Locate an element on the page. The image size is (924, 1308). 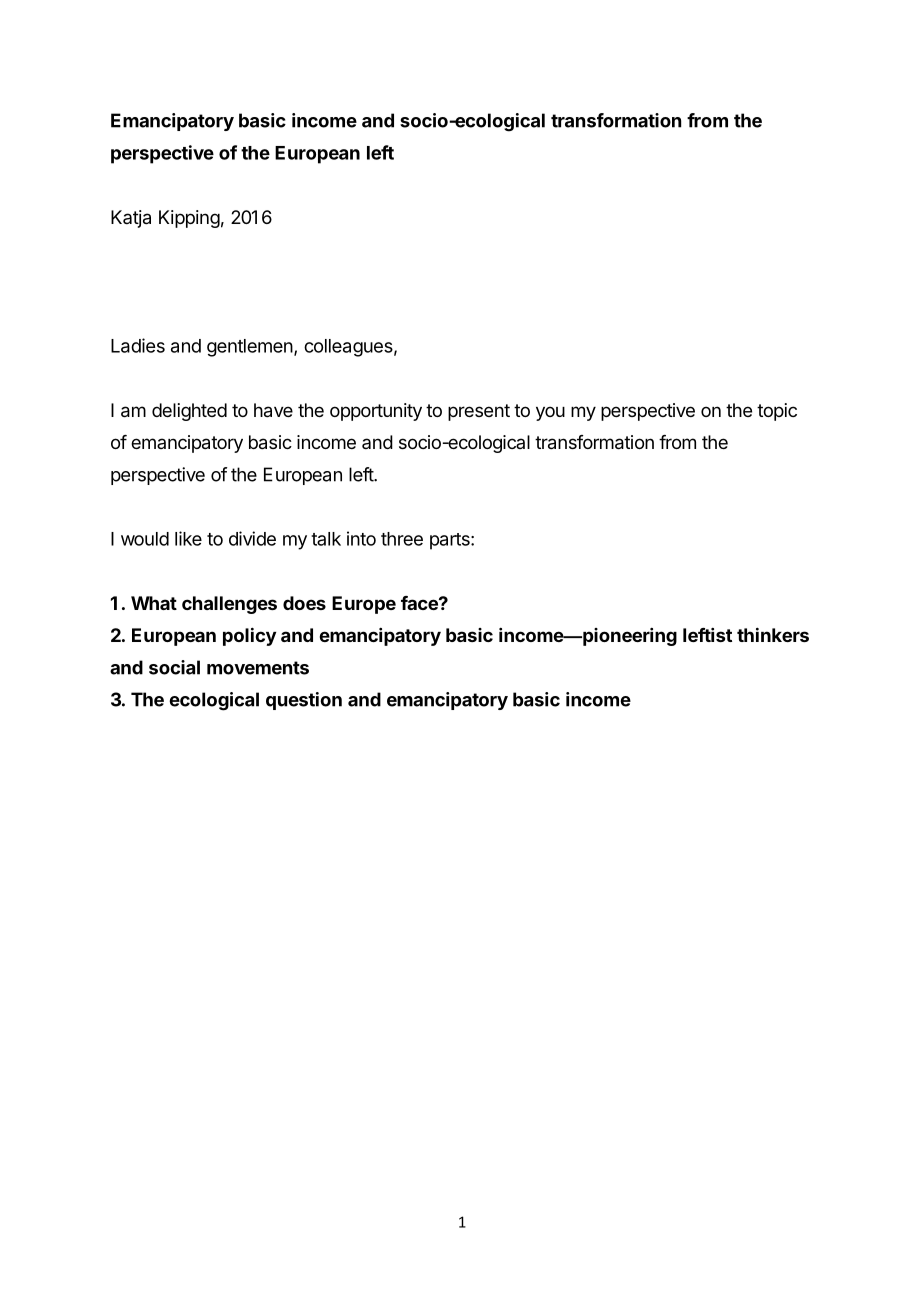
question is located at coordinates (304, 701).
